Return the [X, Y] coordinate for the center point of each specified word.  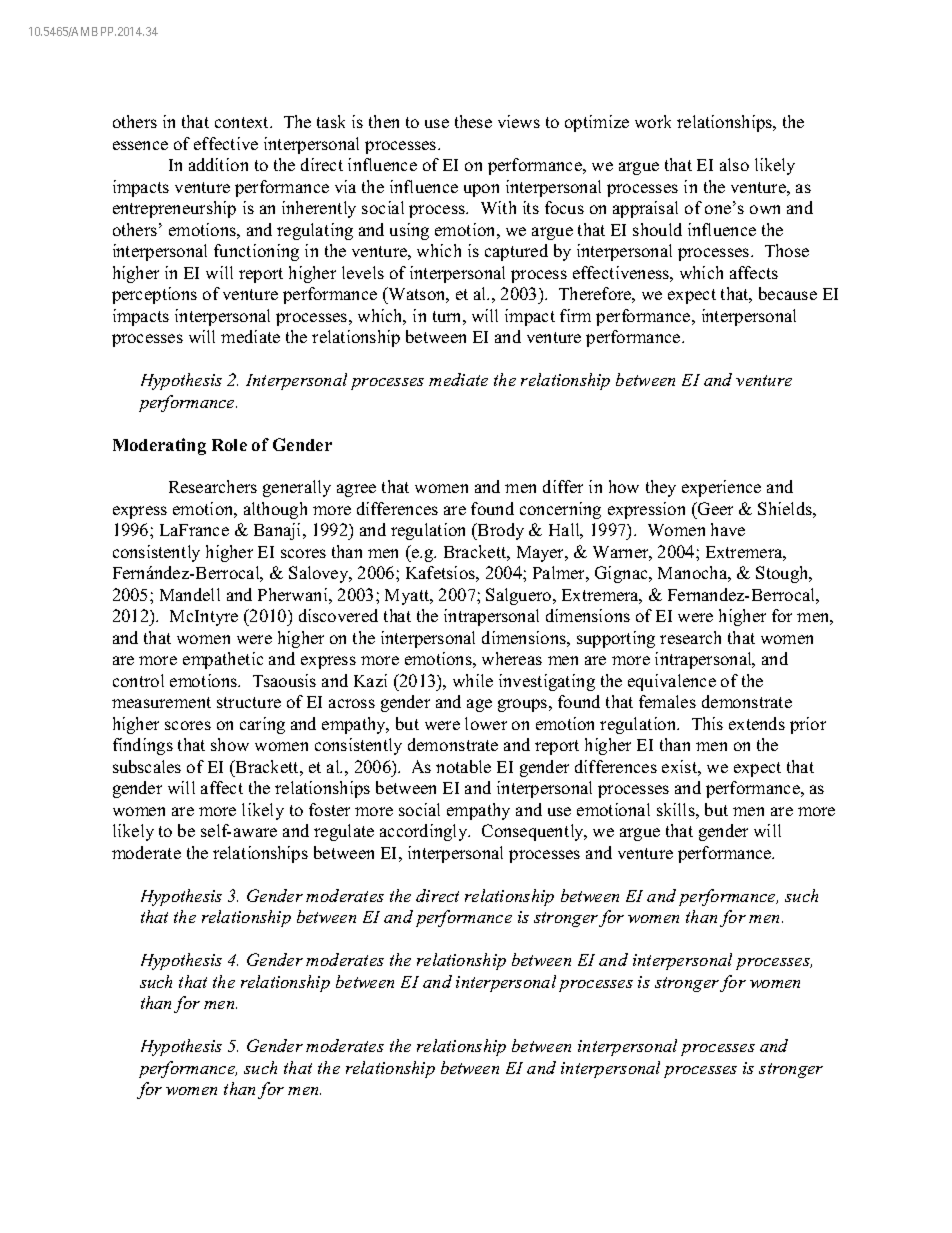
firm [575, 315]
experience [721, 488]
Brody [500, 531]
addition [218, 164]
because [788, 293]
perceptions [154, 295]
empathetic [223, 660]
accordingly [425, 832]
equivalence [672, 682]
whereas [512, 658]
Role [229, 445]
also [734, 164]
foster [329, 809]
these [473, 121]
